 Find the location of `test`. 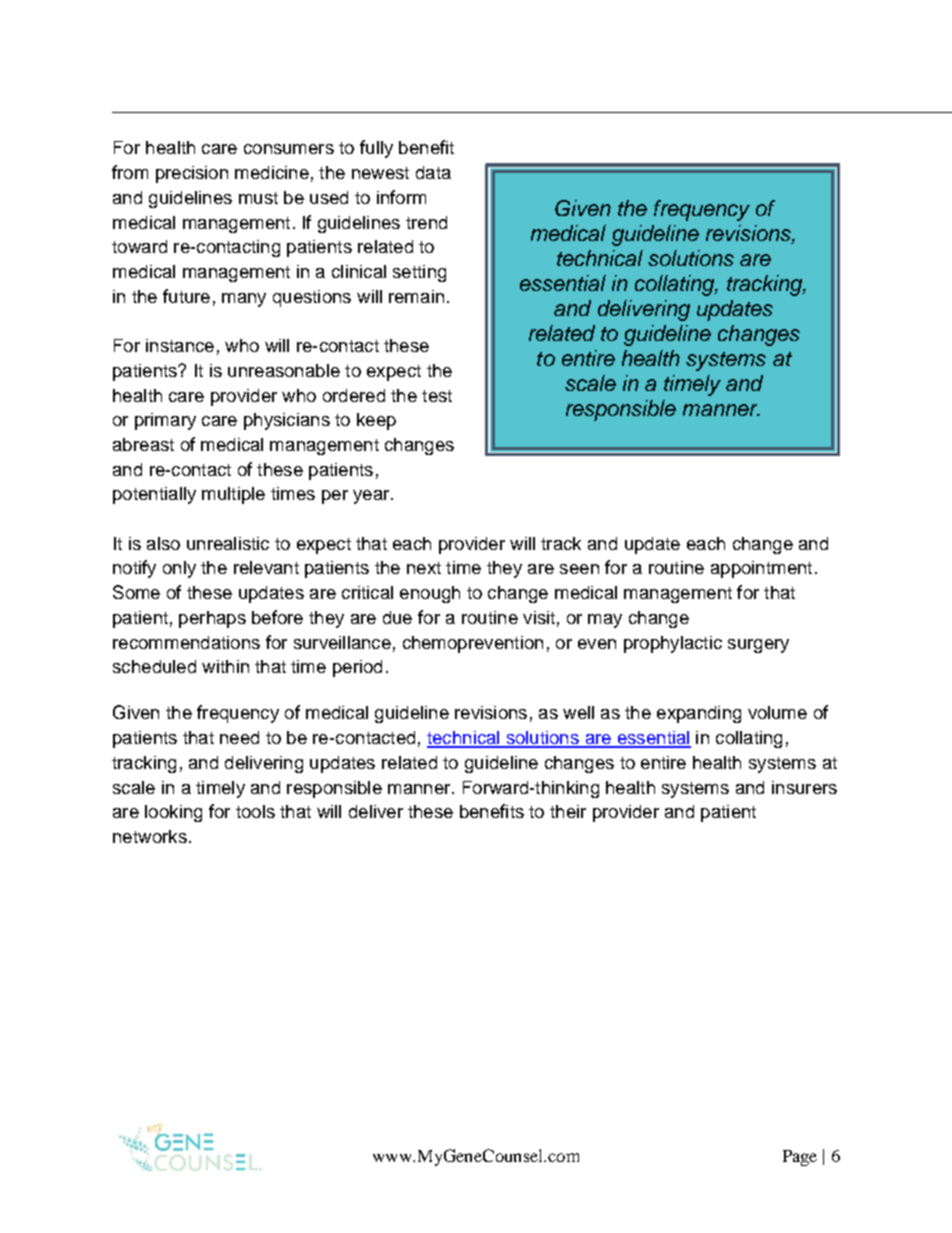

test is located at coordinates (437, 396).
